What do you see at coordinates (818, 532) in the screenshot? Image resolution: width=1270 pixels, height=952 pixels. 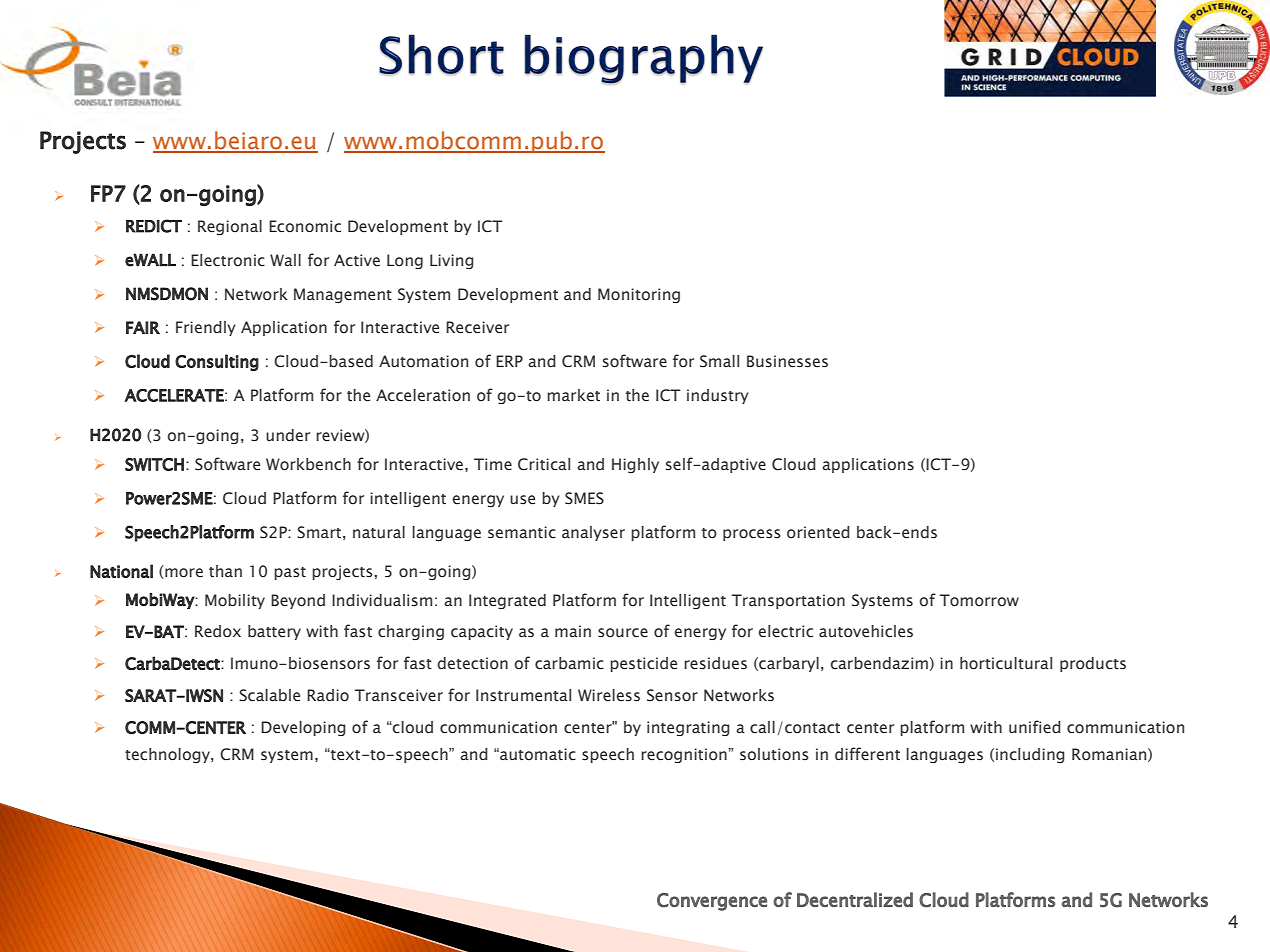 I see `oriented` at bounding box center [818, 532].
